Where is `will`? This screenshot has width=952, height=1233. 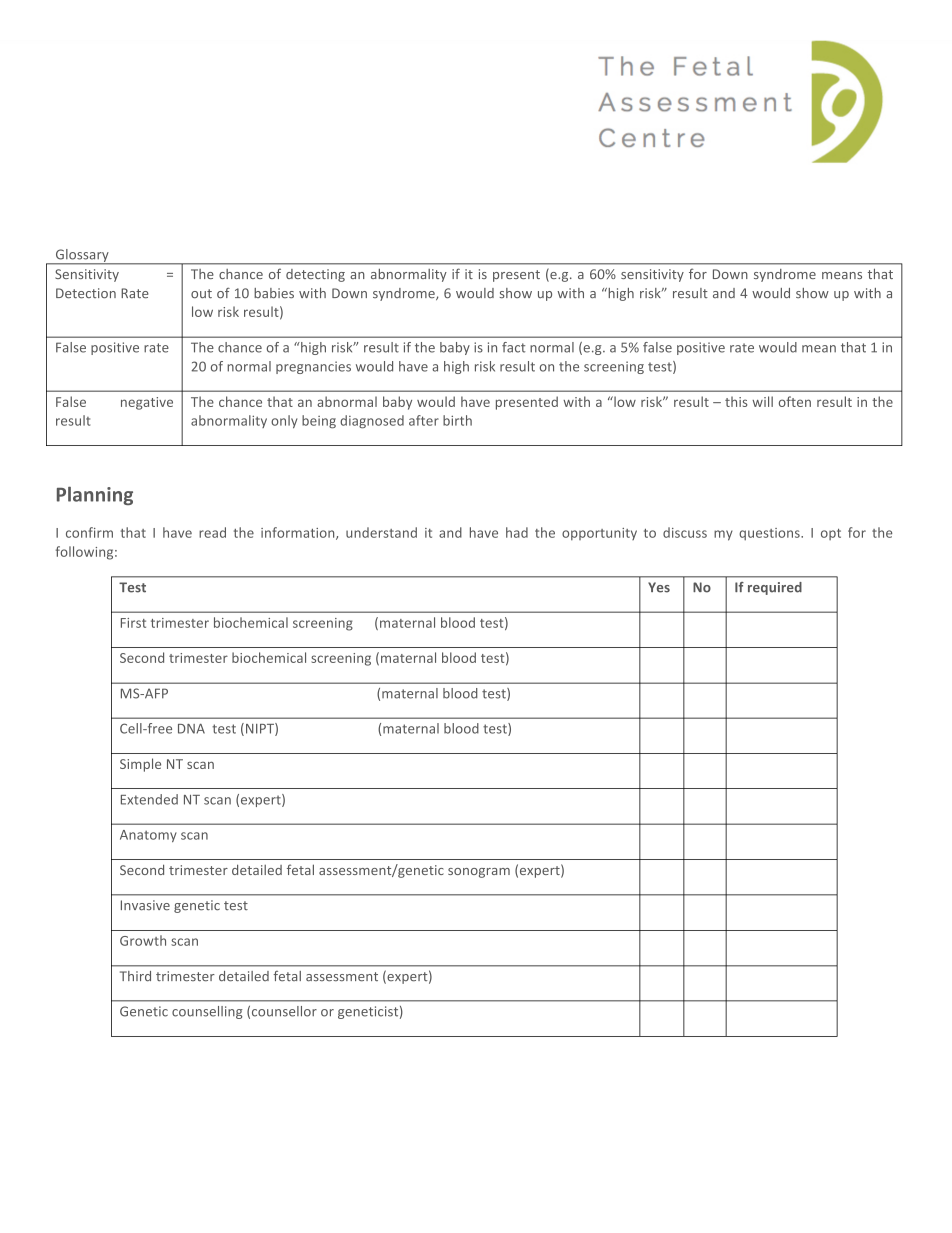 will is located at coordinates (762, 401).
